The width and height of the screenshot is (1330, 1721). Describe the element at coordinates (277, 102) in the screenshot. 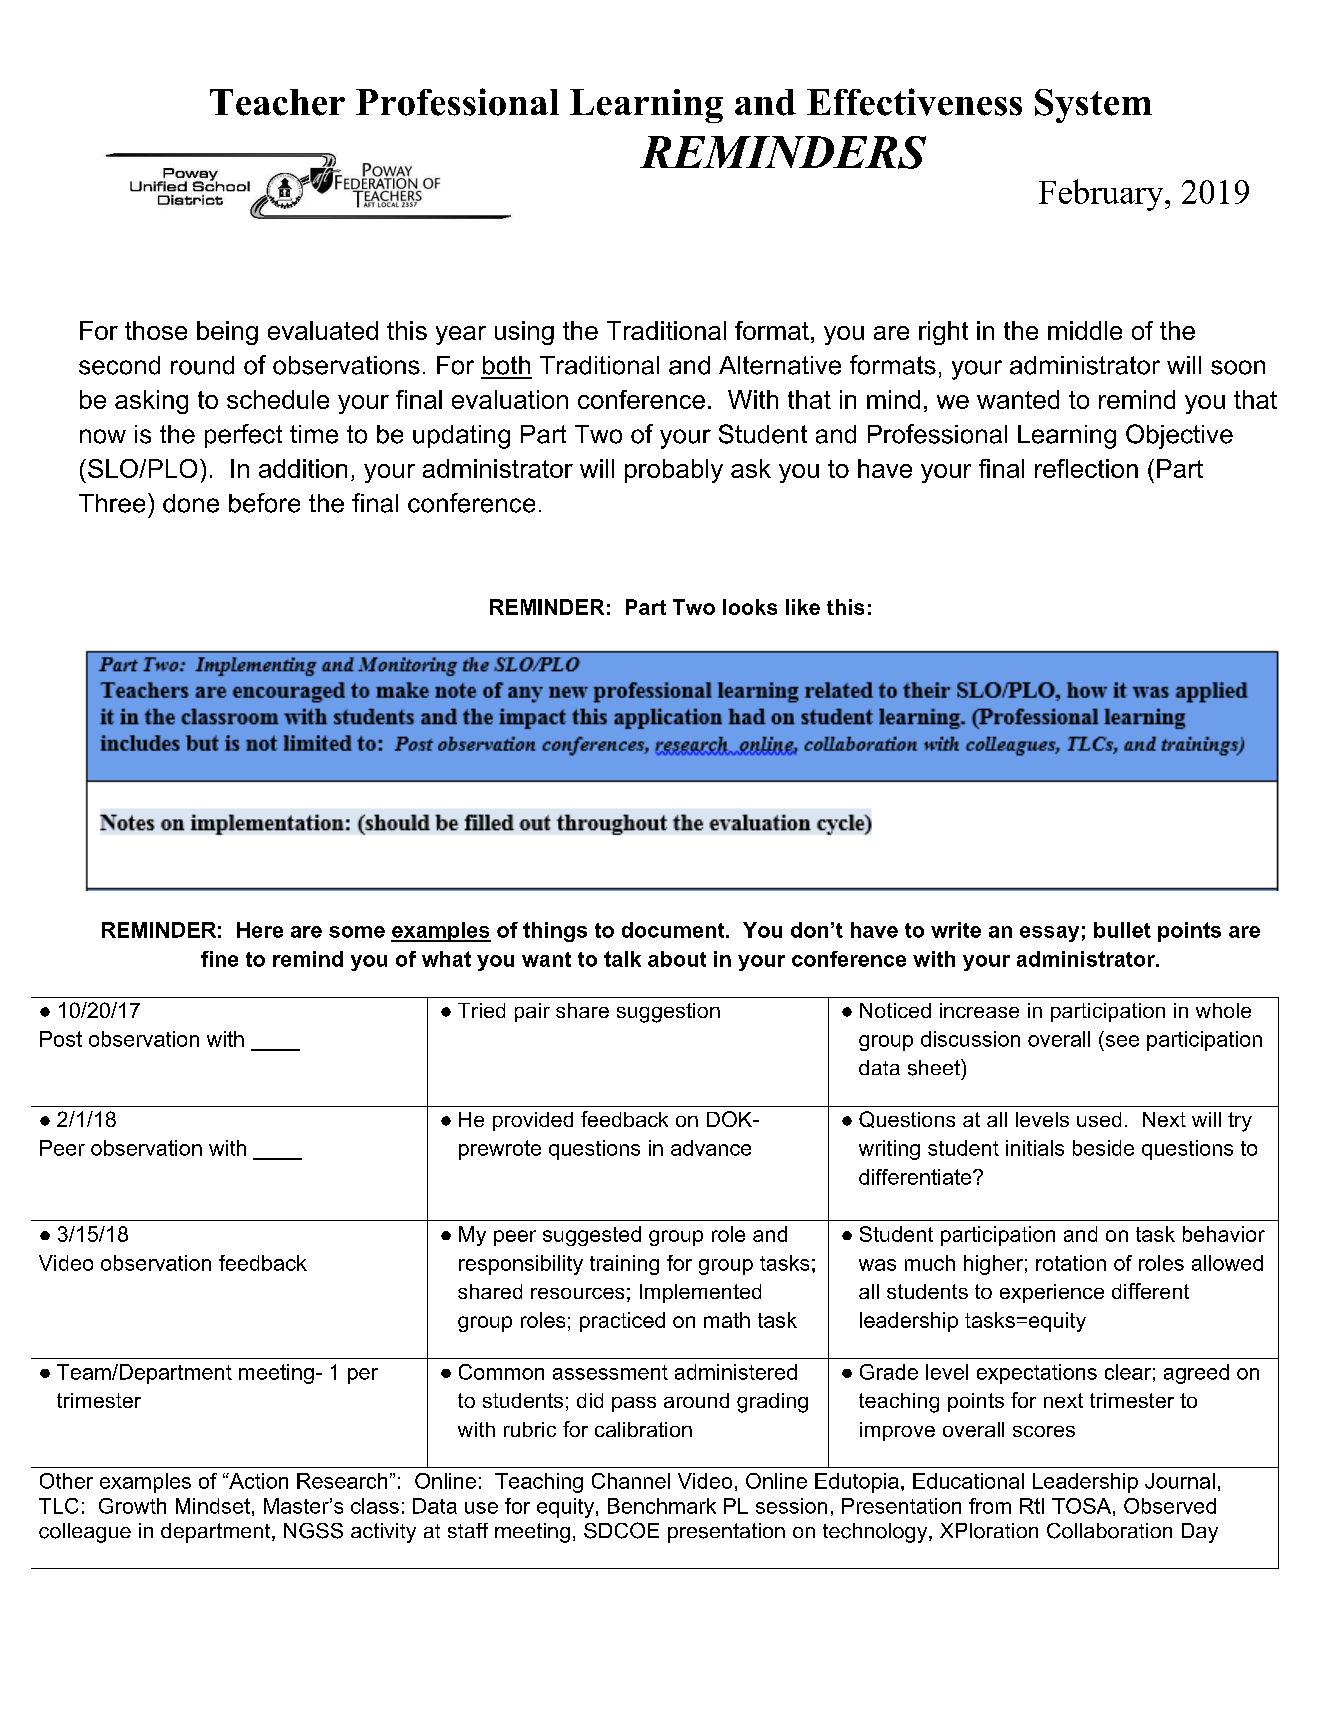

I see `Teacher` at that location.
